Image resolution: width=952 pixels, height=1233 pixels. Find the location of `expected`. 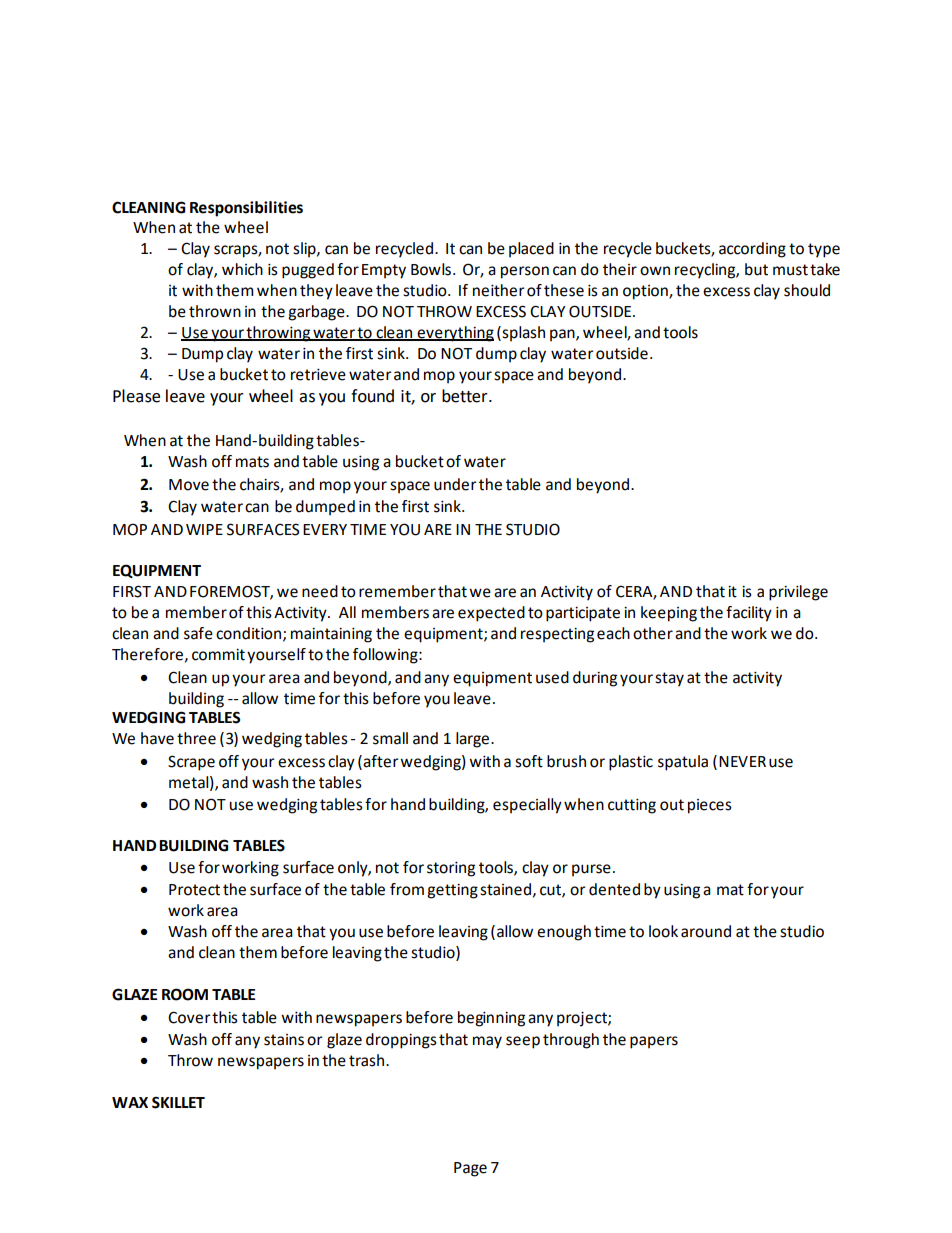

expected is located at coordinates (491, 614).
